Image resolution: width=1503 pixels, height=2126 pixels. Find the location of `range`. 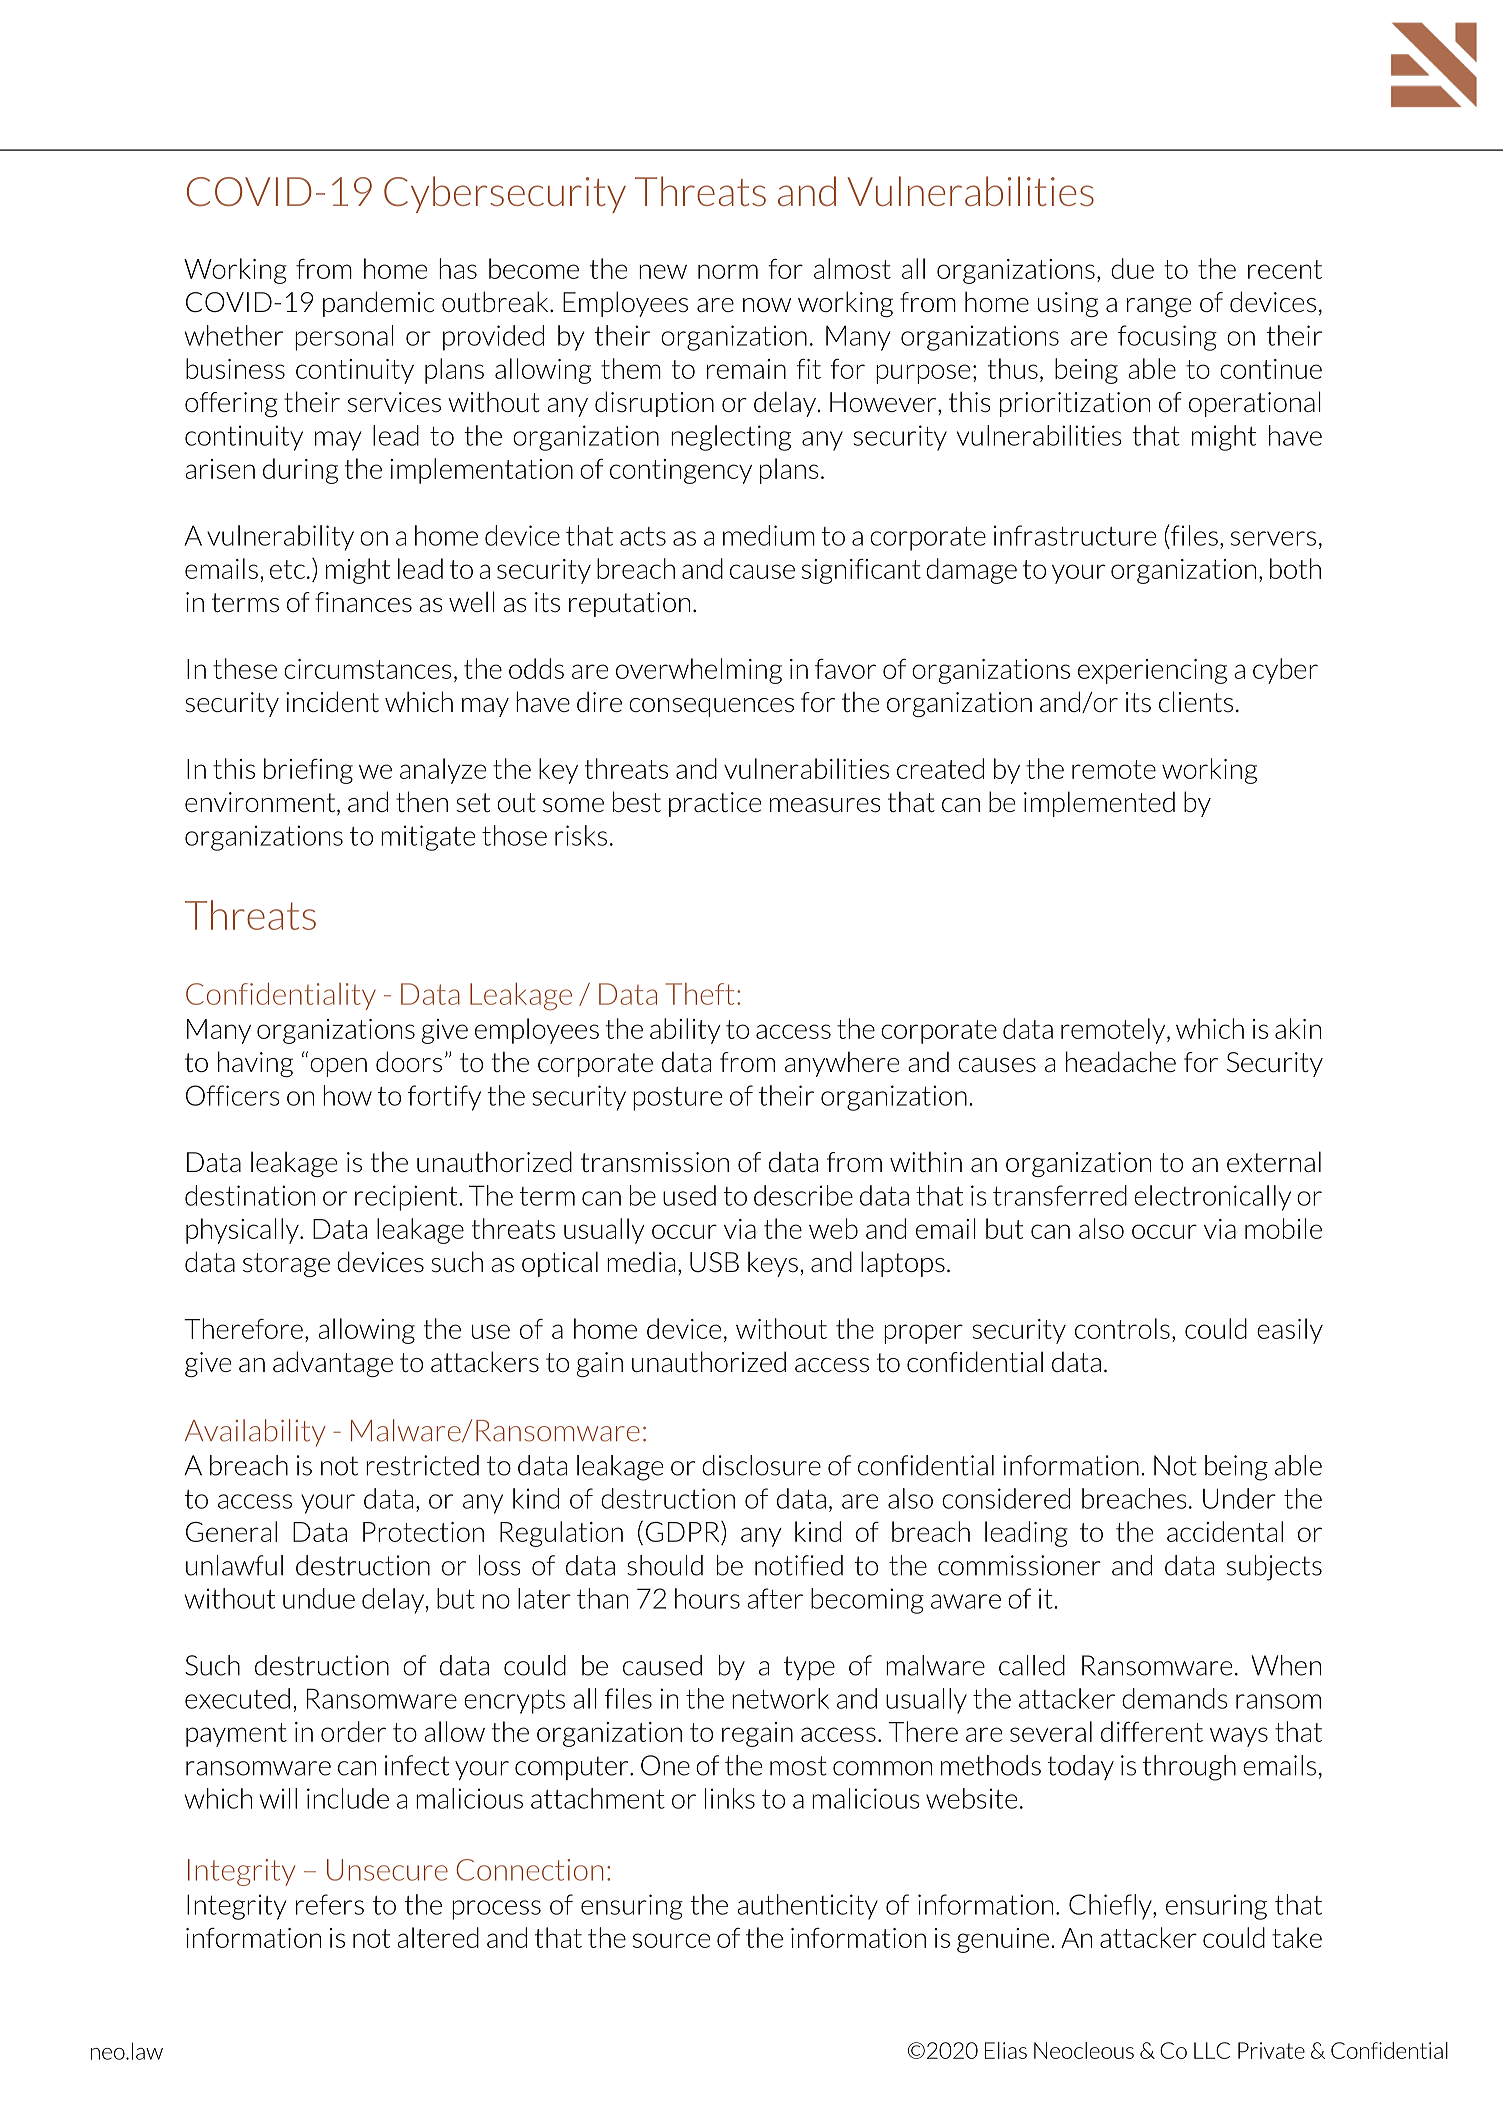

range is located at coordinates (1159, 307).
